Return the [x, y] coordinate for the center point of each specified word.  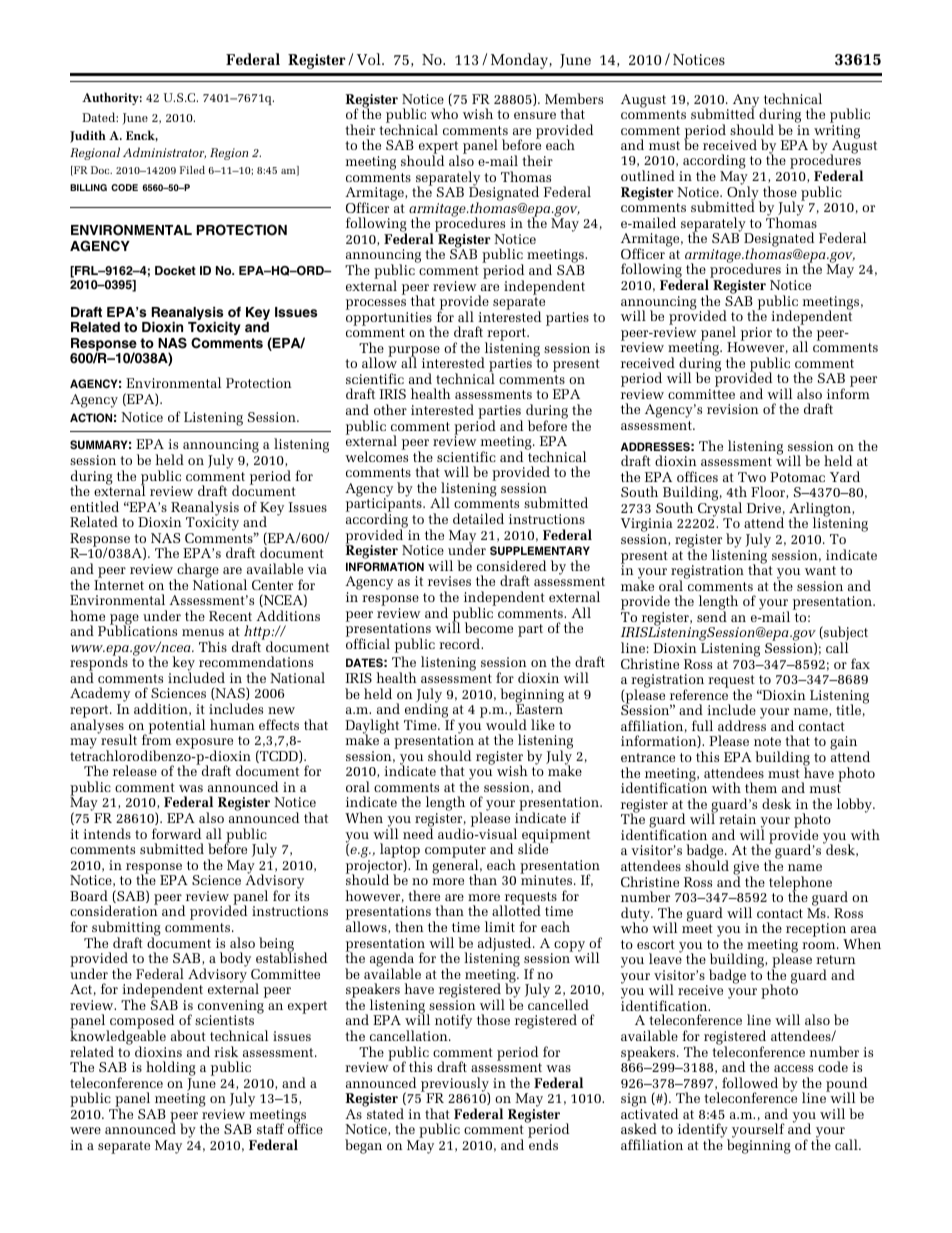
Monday [520, 61]
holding [171, 1070]
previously [455, 1085]
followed [750, 1082]
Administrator [164, 153]
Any [746, 102]
